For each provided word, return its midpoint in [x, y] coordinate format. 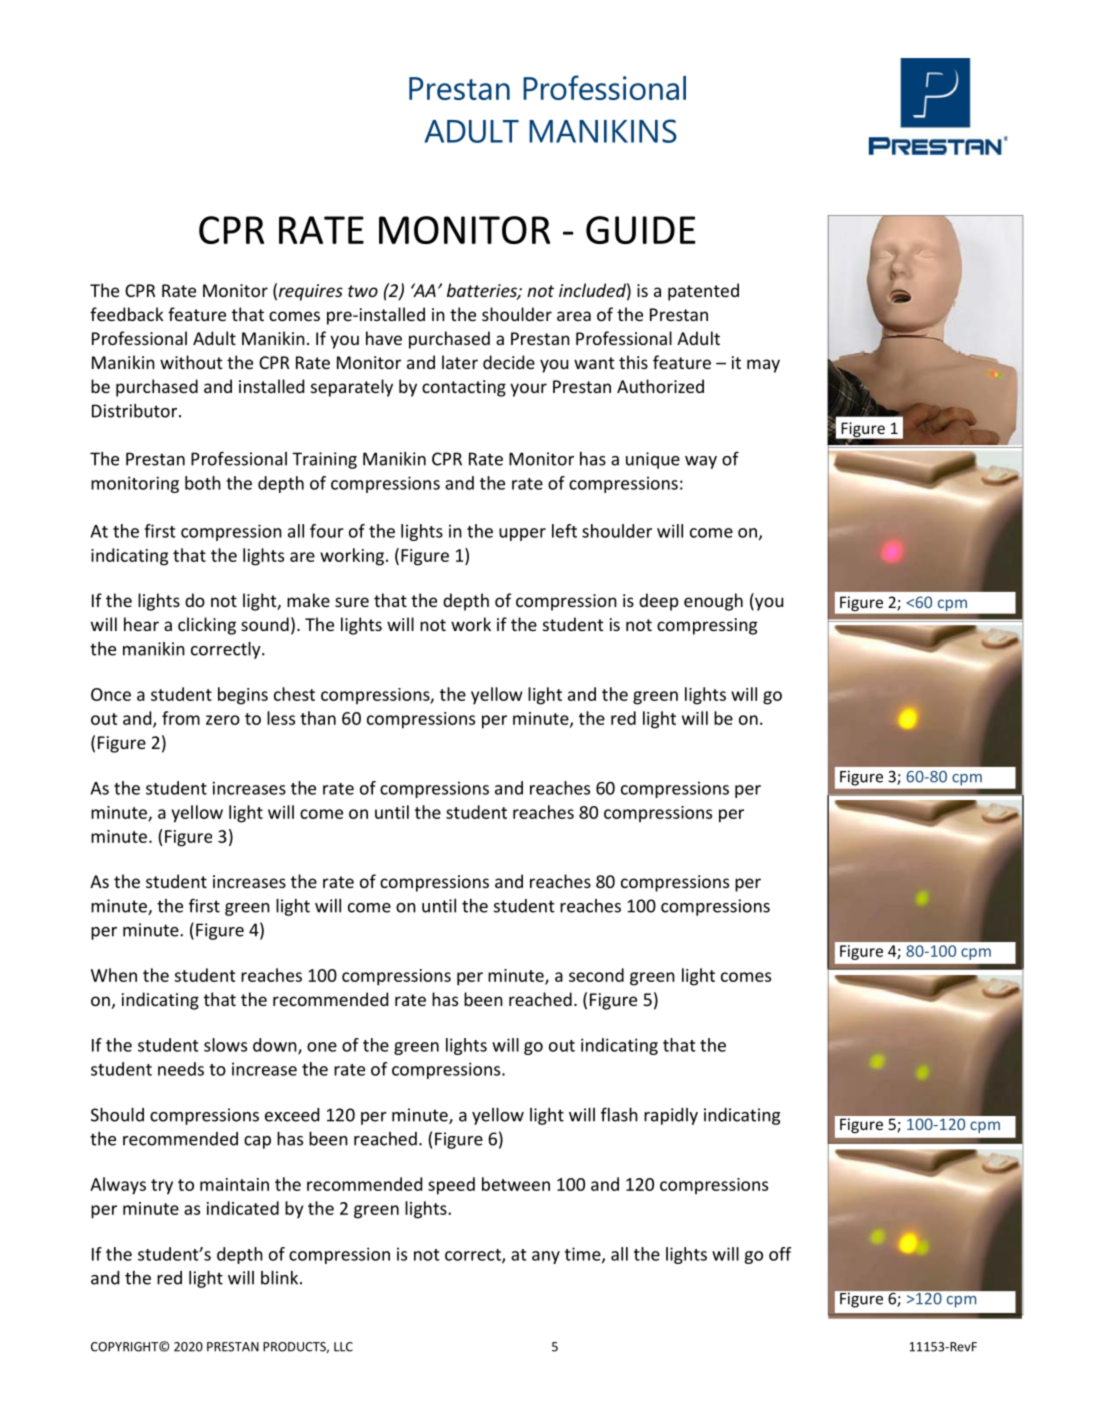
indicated [243, 1208]
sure [352, 602]
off [780, 1254]
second [596, 975]
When [114, 975]
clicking [207, 626]
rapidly [671, 1116]
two [363, 291]
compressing [707, 626]
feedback [127, 314]
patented [703, 292]
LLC [343, 1347]
